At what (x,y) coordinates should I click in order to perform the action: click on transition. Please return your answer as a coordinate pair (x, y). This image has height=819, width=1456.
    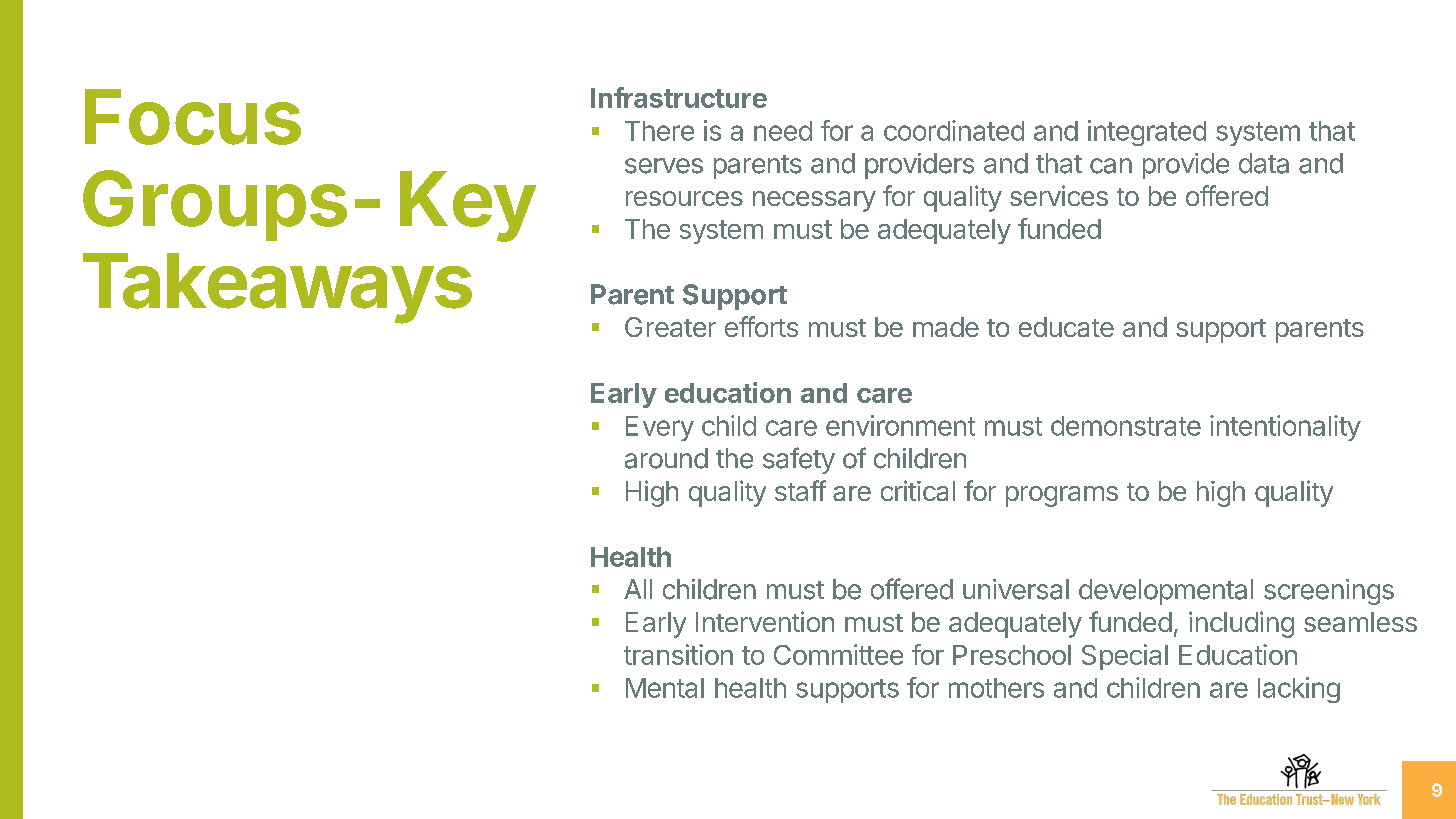
    Looking at the image, I should click on (678, 654).
